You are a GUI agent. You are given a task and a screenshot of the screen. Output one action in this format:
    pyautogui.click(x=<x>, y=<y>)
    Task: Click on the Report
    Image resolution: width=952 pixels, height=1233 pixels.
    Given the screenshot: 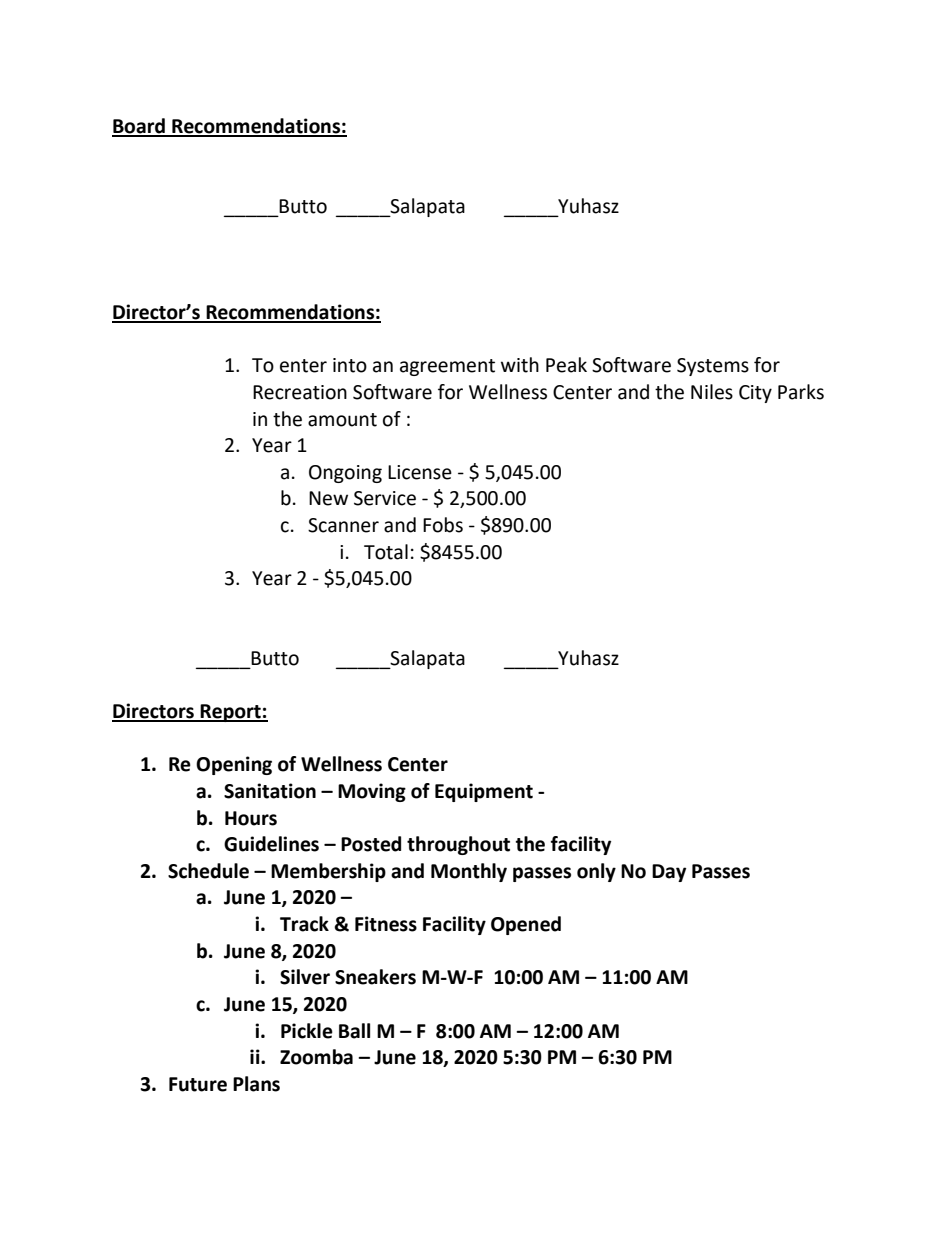 What is the action you would take?
    pyautogui.click(x=231, y=713)
